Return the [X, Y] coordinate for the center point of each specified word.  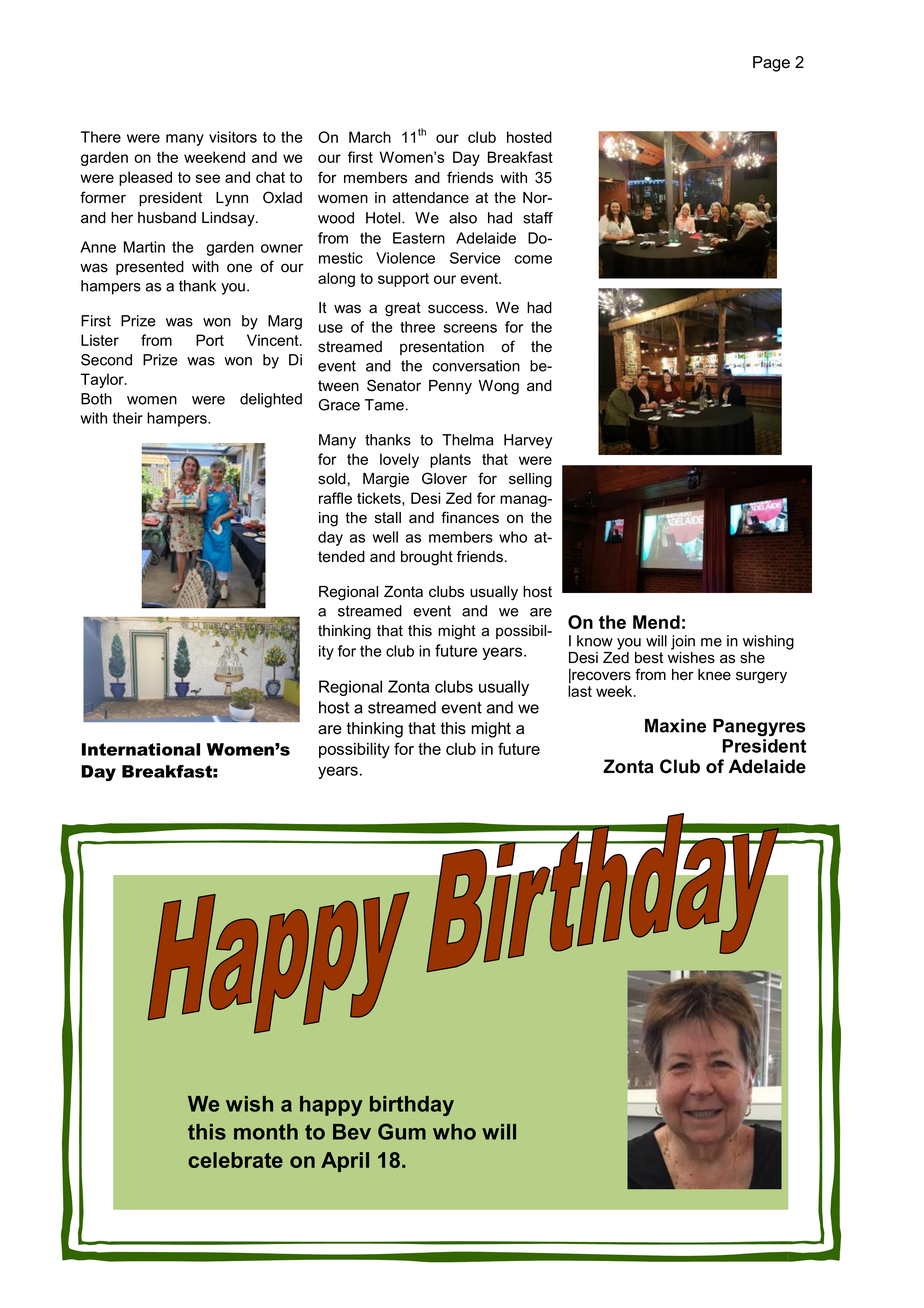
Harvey [528, 441]
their [128, 418]
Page [771, 64]
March [370, 137]
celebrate [235, 1160]
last [580, 690]
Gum [402, 1131]
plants [450, 460]
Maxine [675, 726]
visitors [233, 137]
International [141, 749]
